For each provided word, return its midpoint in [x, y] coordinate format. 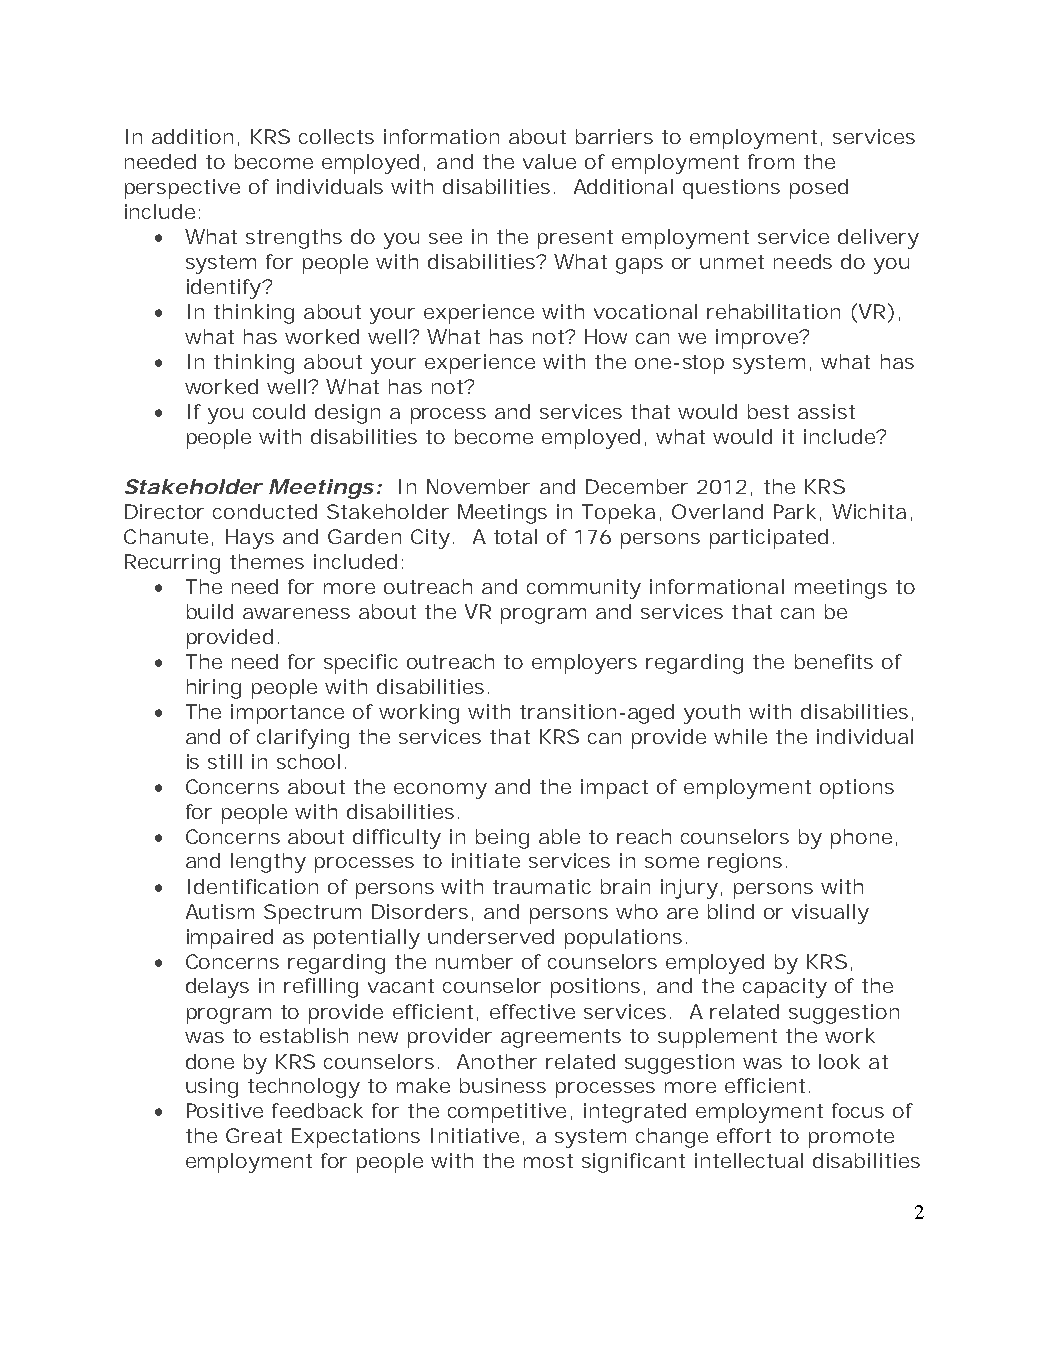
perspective [182, 189]
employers [584, 664]
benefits [834, 661]
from [771, 161]
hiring [214, 689]
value [549, 161]
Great [254, 1135]
